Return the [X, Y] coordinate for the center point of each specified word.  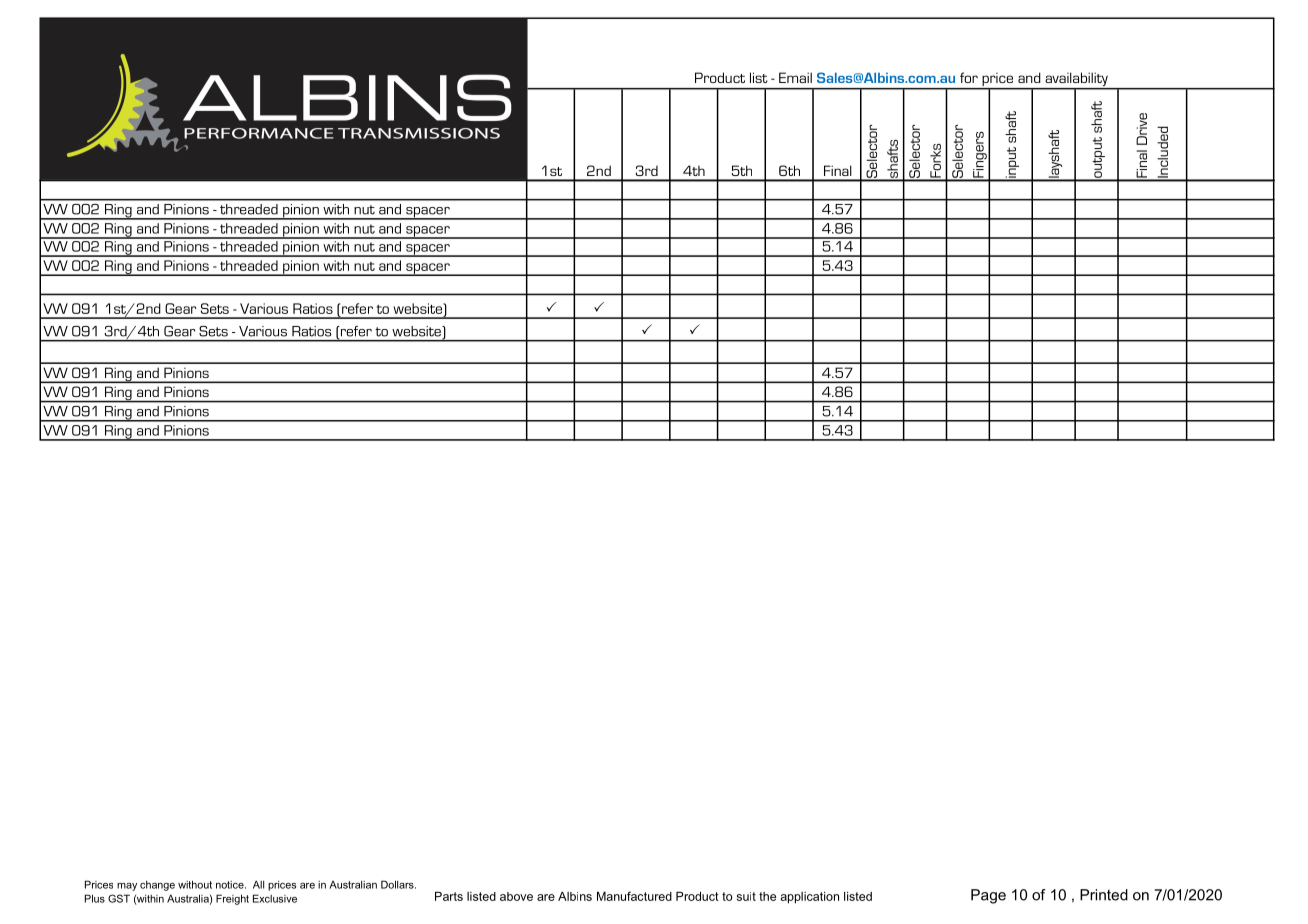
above [516, 896]
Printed [1104, 895]
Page [988, 896]
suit [746, 896]
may [127, 887]
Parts [449, 896]
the [767, 896]
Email [795, 77]
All [258, 884]
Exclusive [275, 898]
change [157, 886]
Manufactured [634, 896]
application [810, 898]
